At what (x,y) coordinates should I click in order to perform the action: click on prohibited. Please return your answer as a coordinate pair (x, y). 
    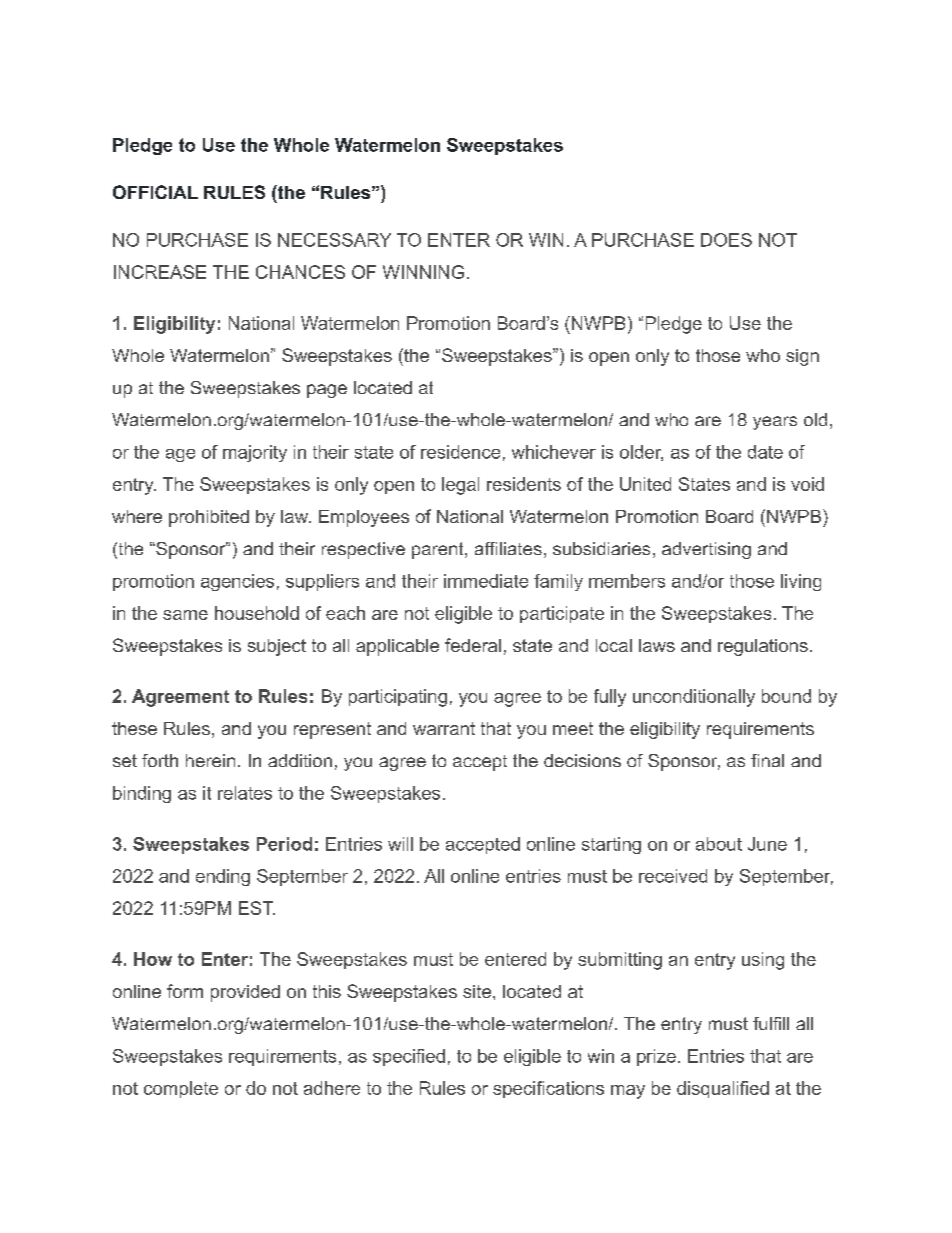
    Looking at the image, I should click on (209, 518).
